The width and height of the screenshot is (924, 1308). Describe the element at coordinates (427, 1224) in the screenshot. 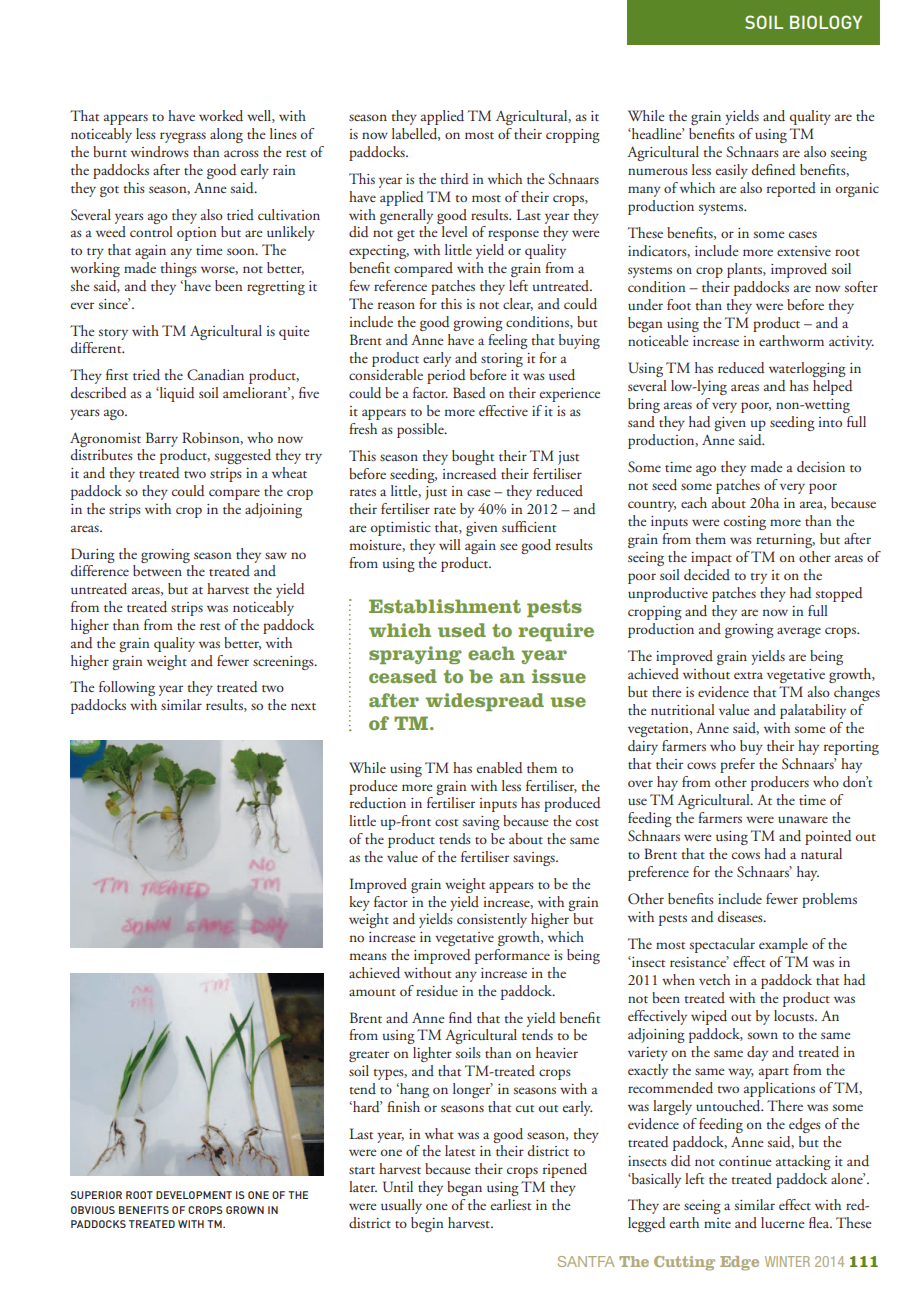

I see `begin` at that location.
